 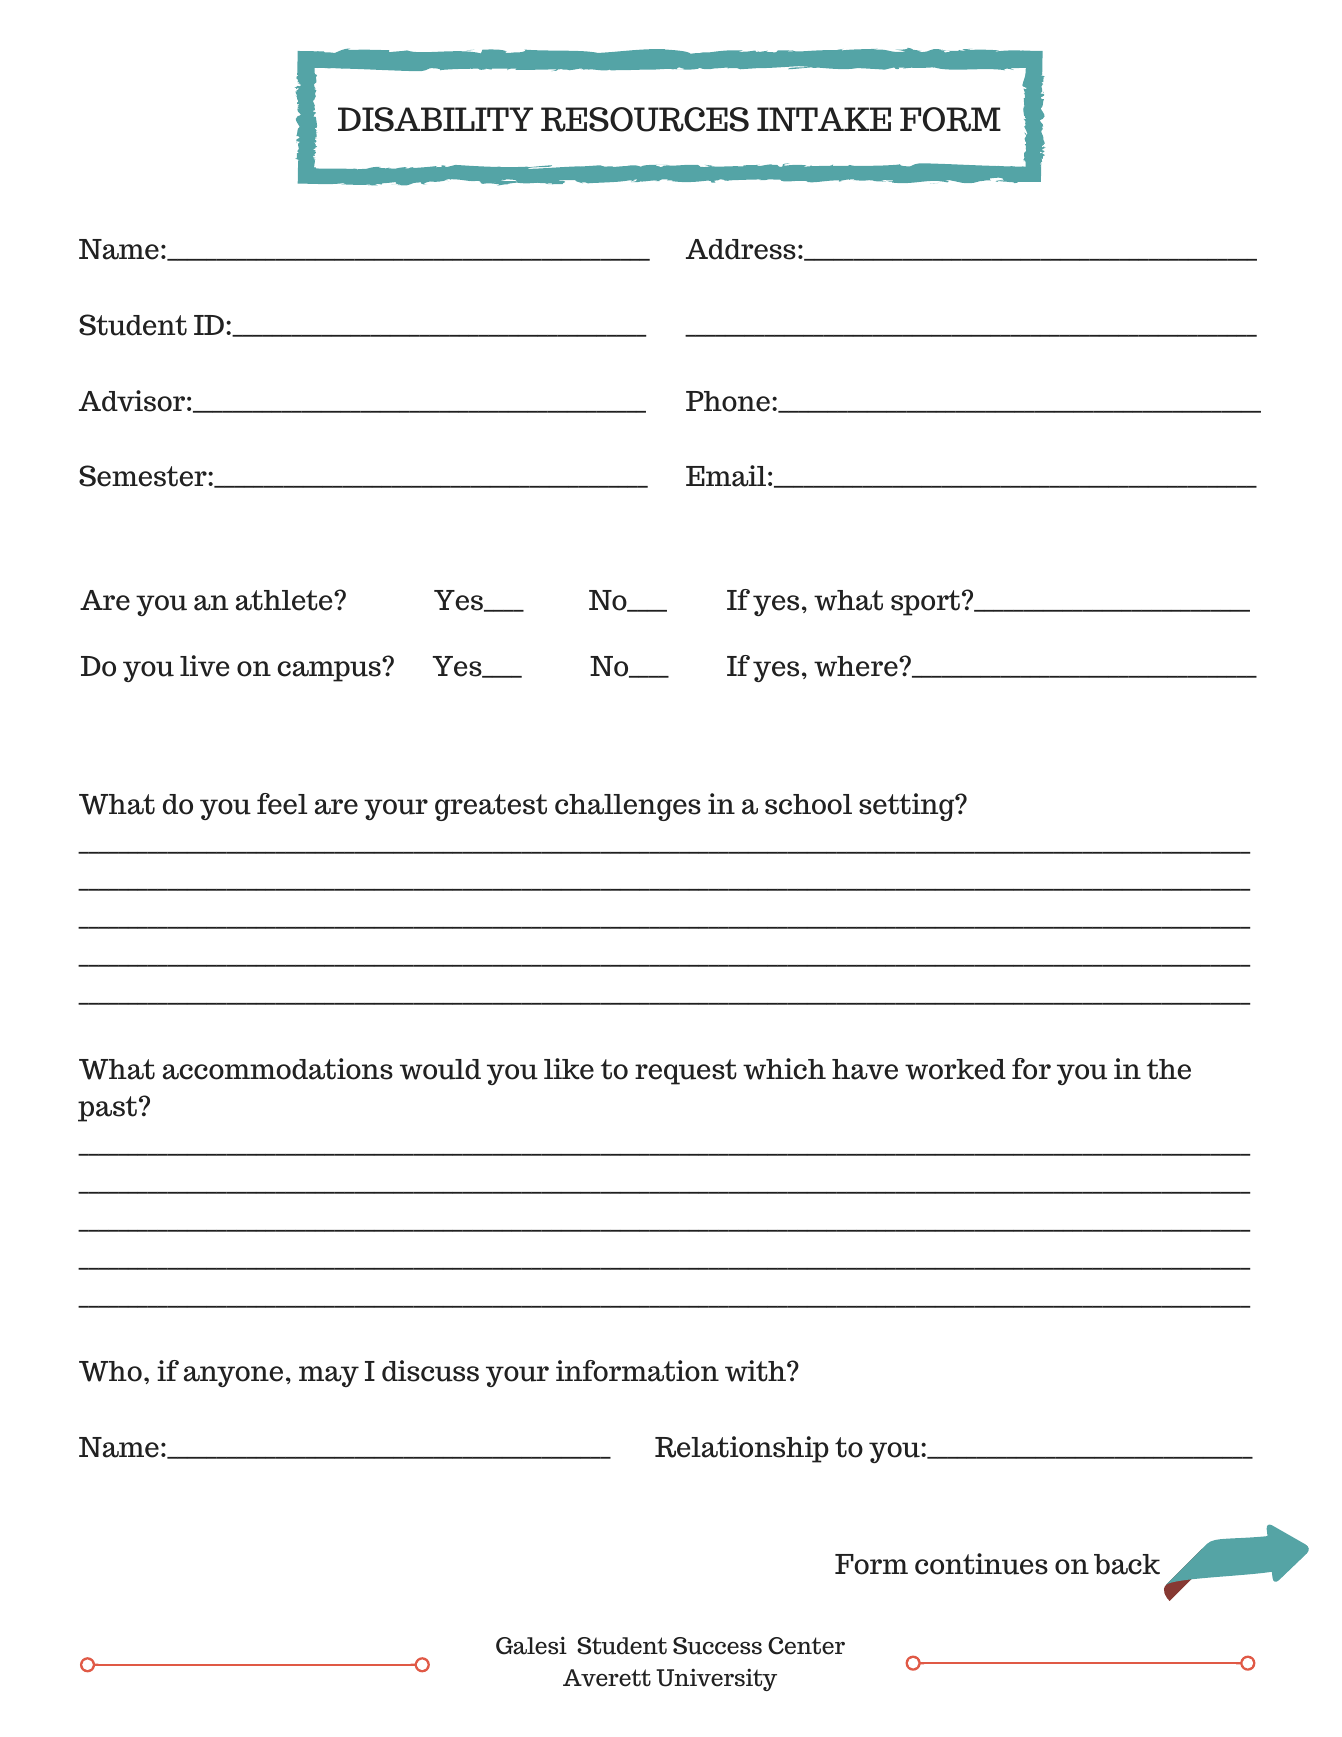 What do you see at coordinates (233, 1376) in the screenshot?
I see `anyone` at bounding box center [233, 1376].
